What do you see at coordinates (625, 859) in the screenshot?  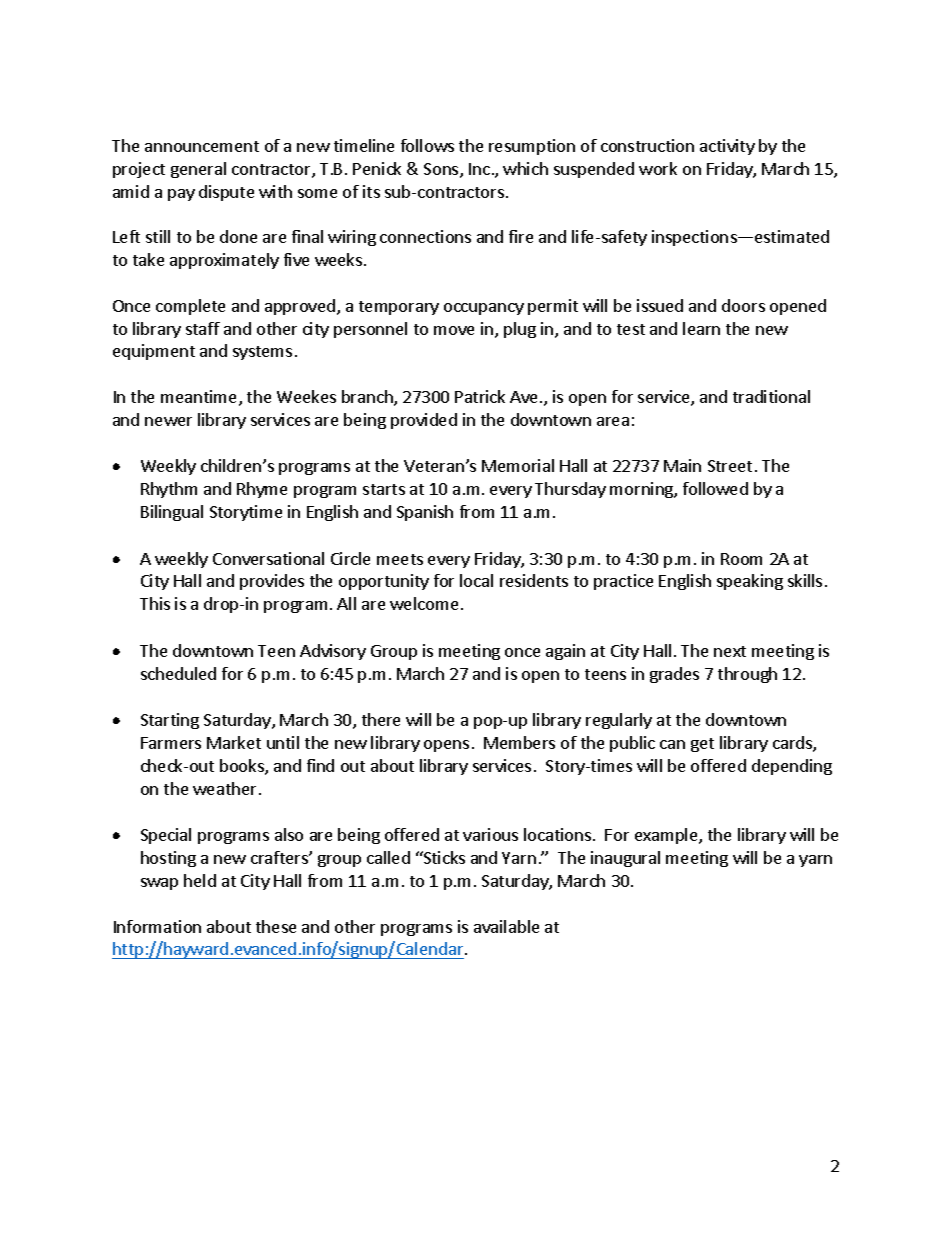 I see `inaugural` at bounding box center [625, 859].
